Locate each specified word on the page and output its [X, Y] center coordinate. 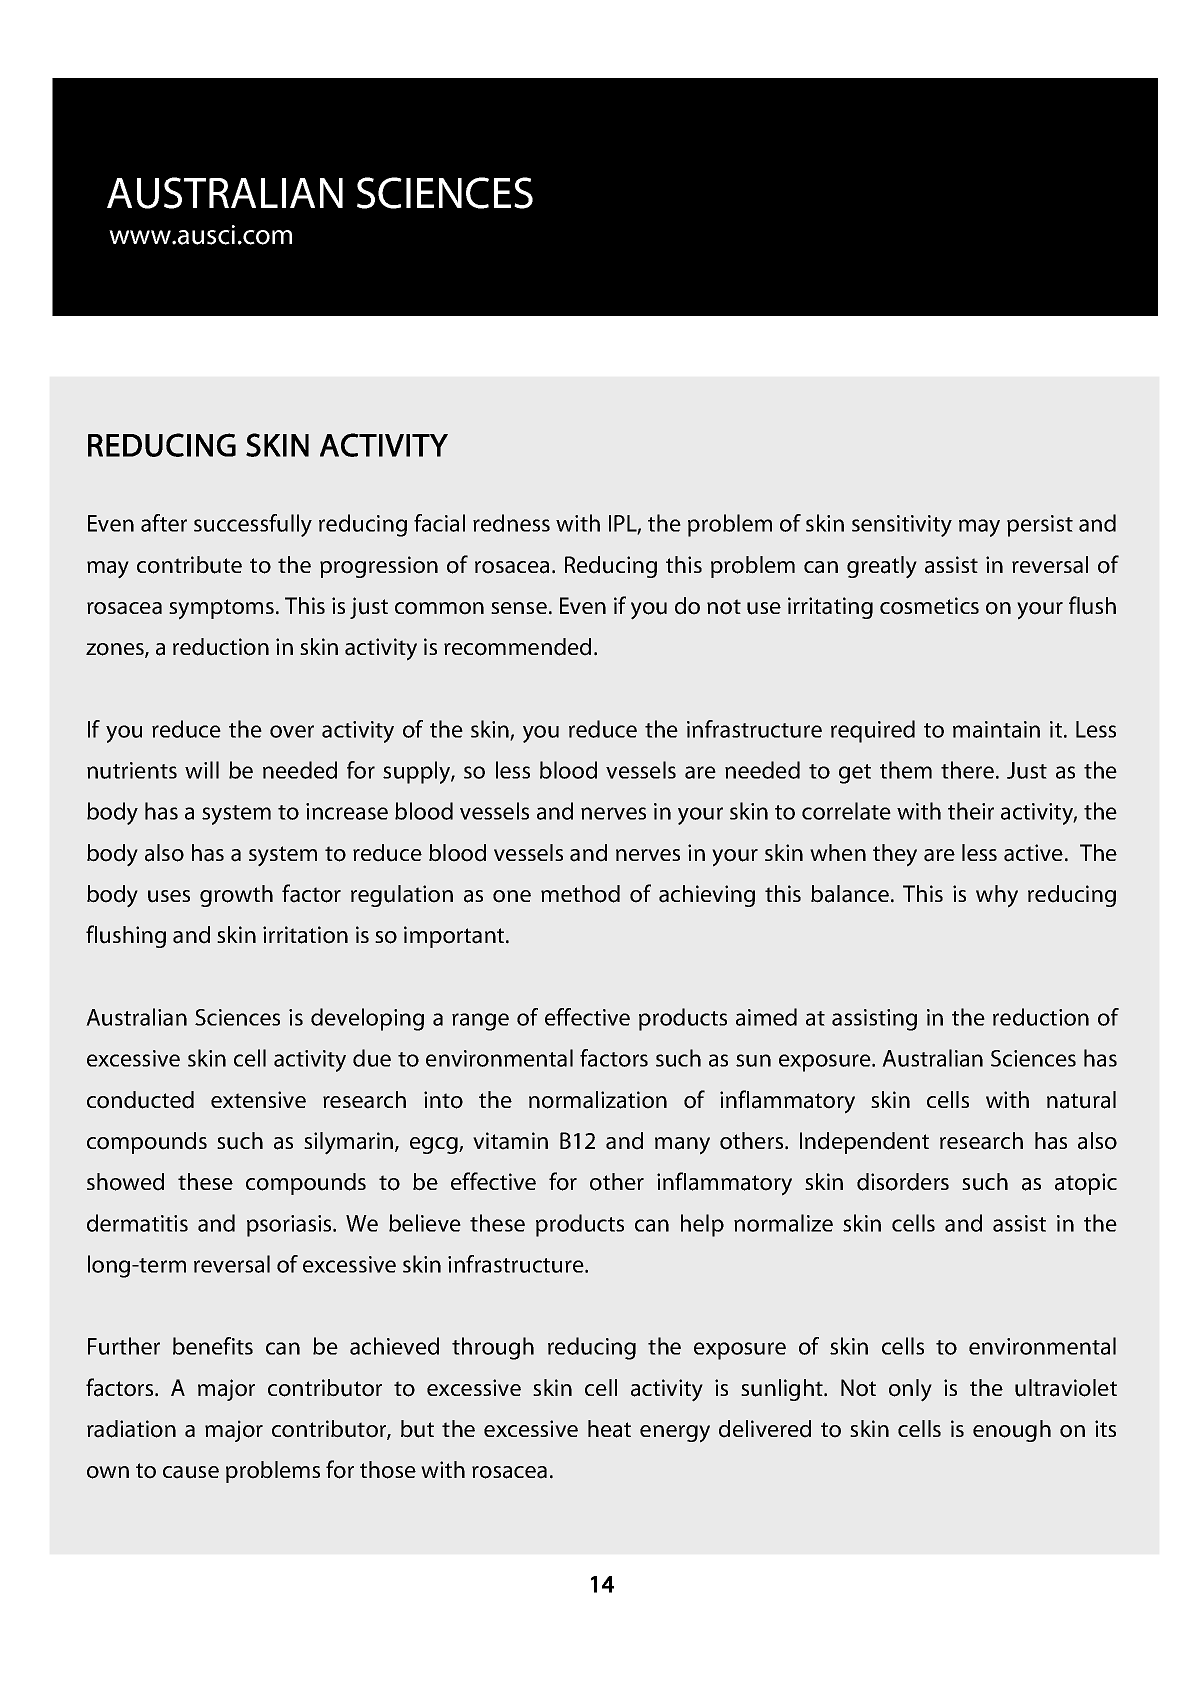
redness [511, 523]
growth [236, 896]
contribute [189, 565]
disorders [903, 1182]
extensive [258, 1099]
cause [191, 1472]
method [580, 894]
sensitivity [902, 526]
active [1033, 853]
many [682, 1146]
